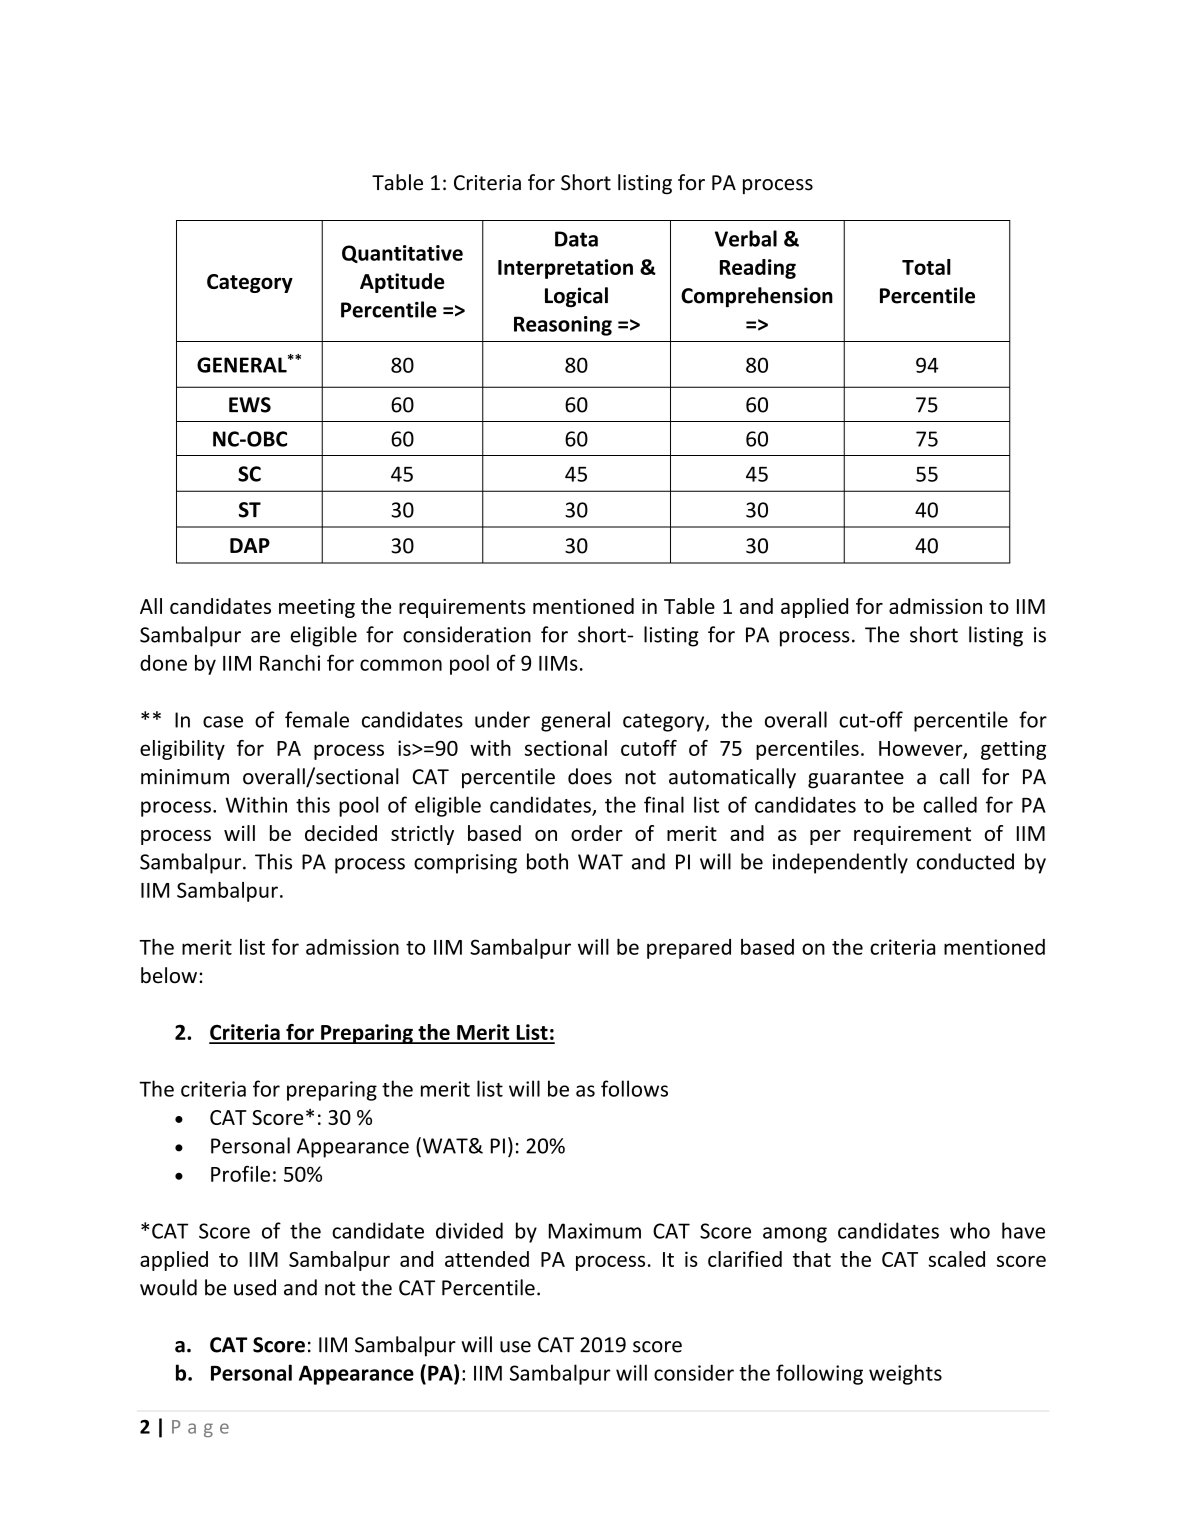  What do you see at coordinates (905, 1374) in the screenshot?
I see `weights` at bounding box center [905, 1374].
